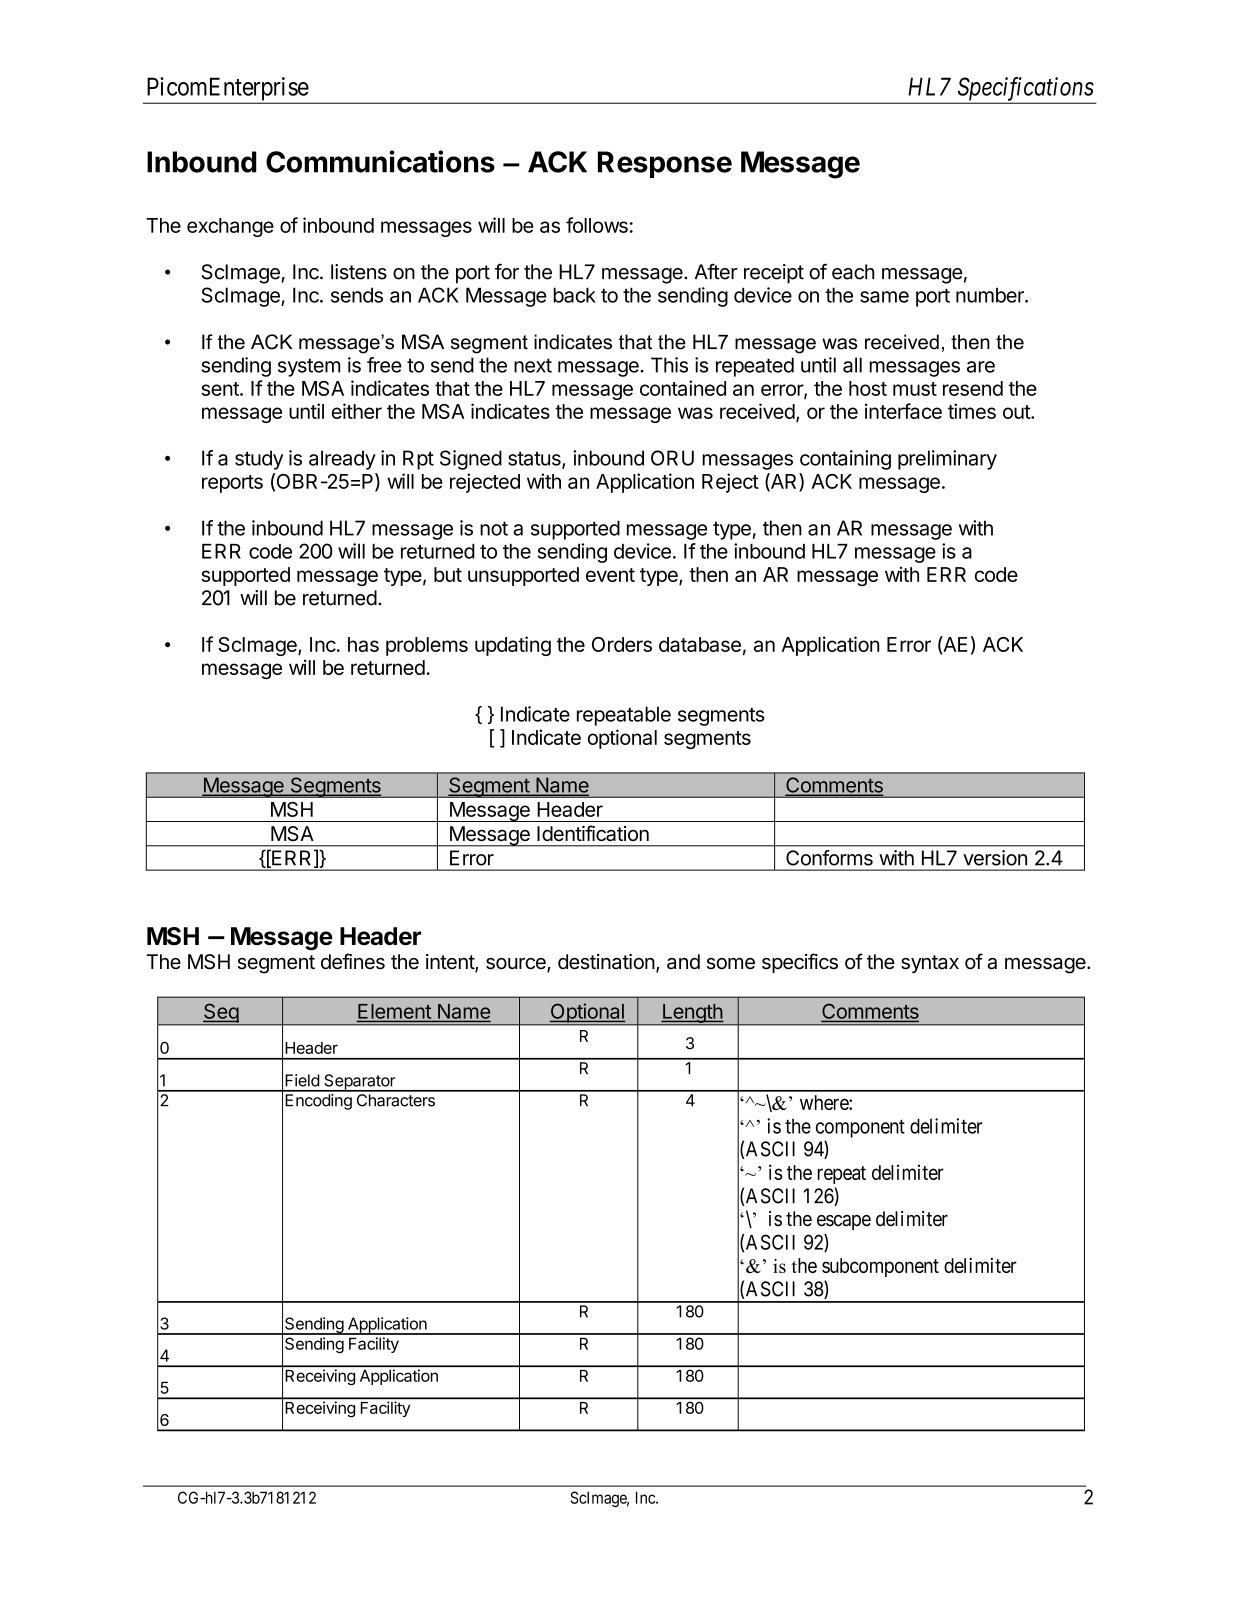 This page has width=1239, height=1603. I want to click on Specifications, so click(1025, 90).
